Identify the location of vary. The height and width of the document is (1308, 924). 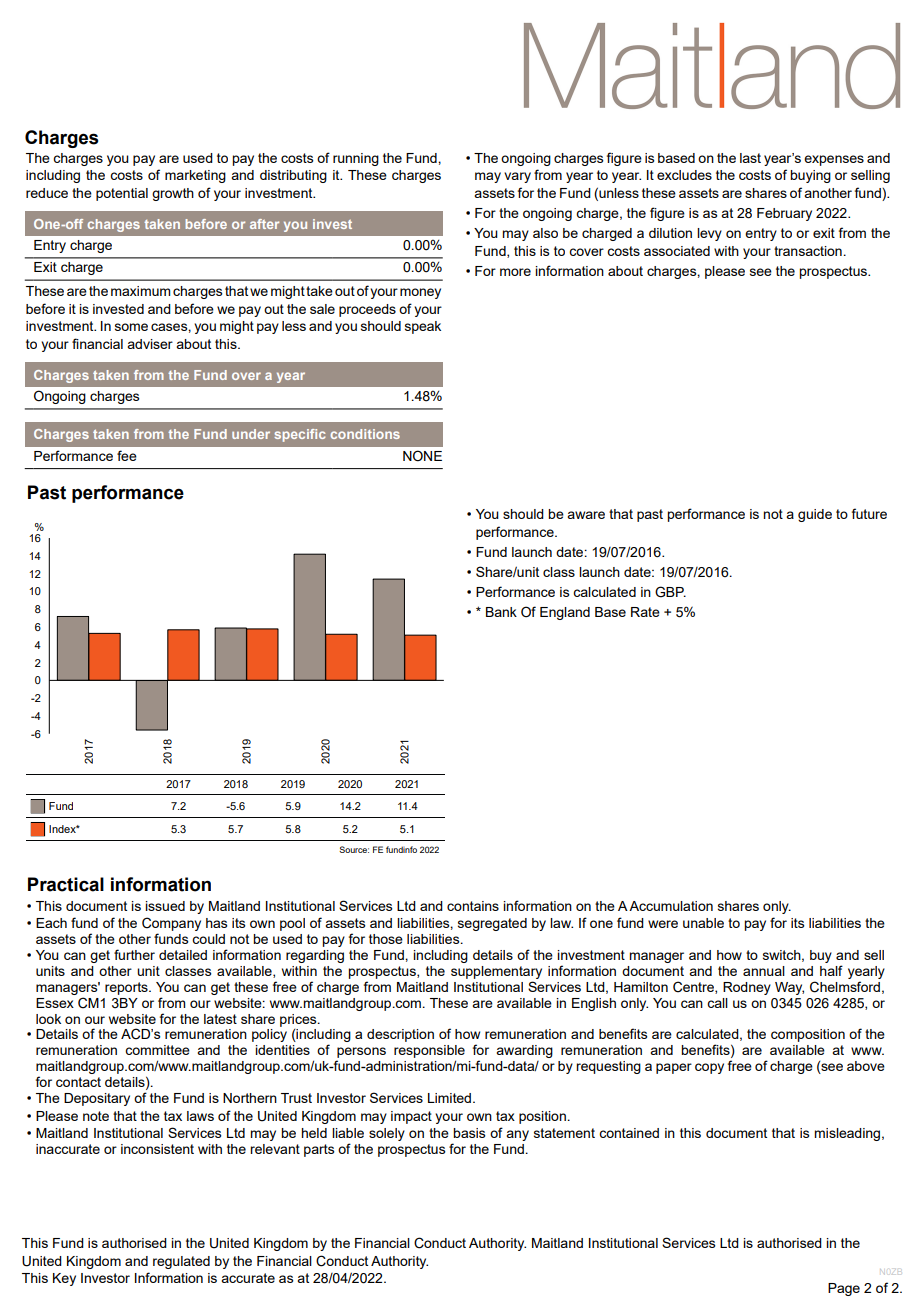
(517, 177).
